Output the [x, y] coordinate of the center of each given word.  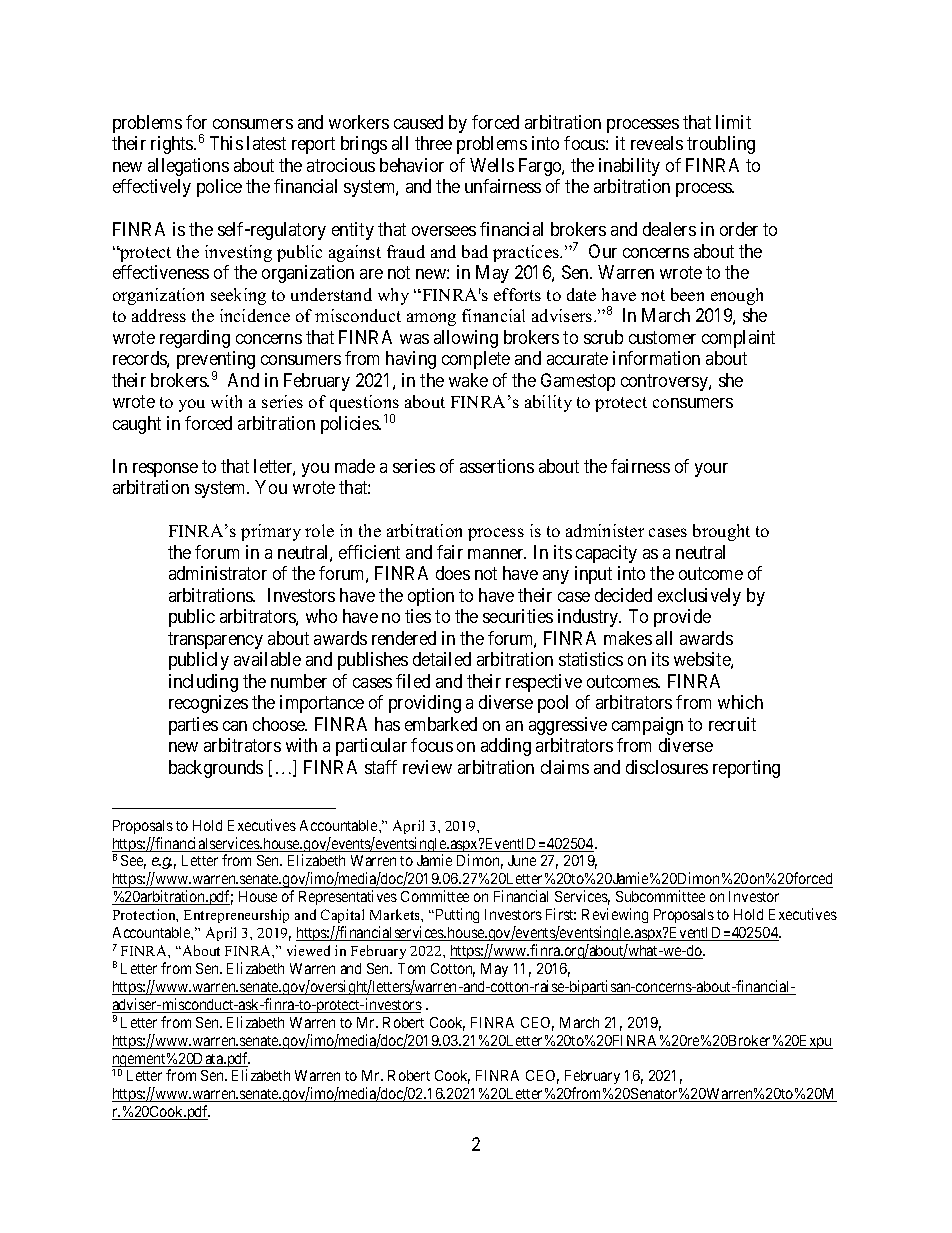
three [433, 143]
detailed [442, 659]
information [656, 358]
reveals [657, 143]
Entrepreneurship [236, 916]
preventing [216, 361]
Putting [456, 915]
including [203, 683]
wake [468, 380]
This [226, 143]
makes [628, 638]
